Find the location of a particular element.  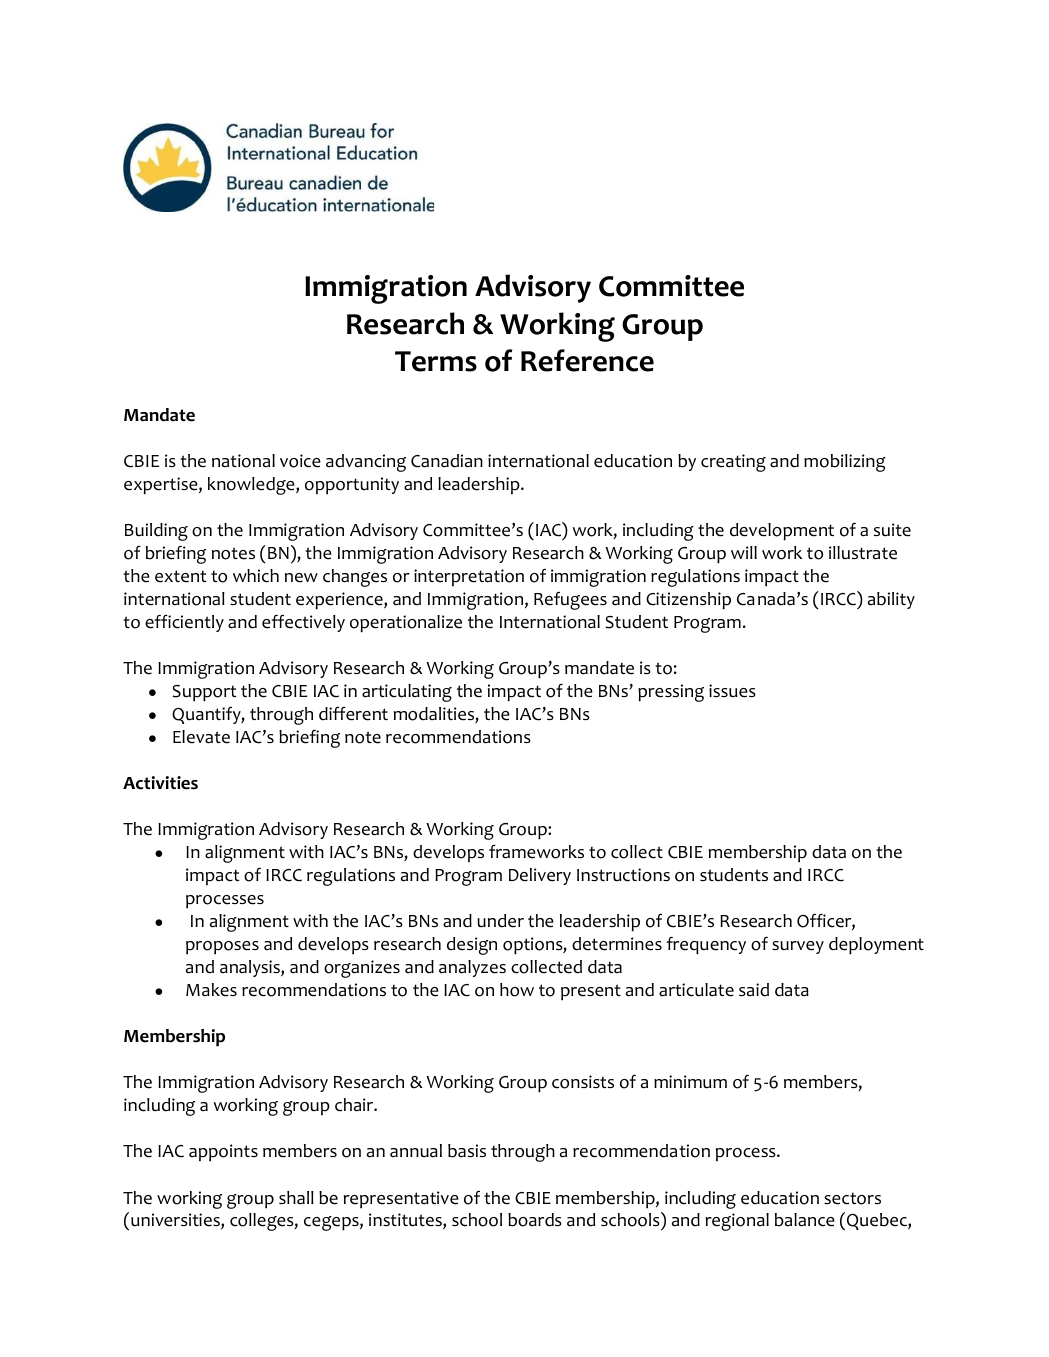

Reference is located at coordinates (587, 360).
